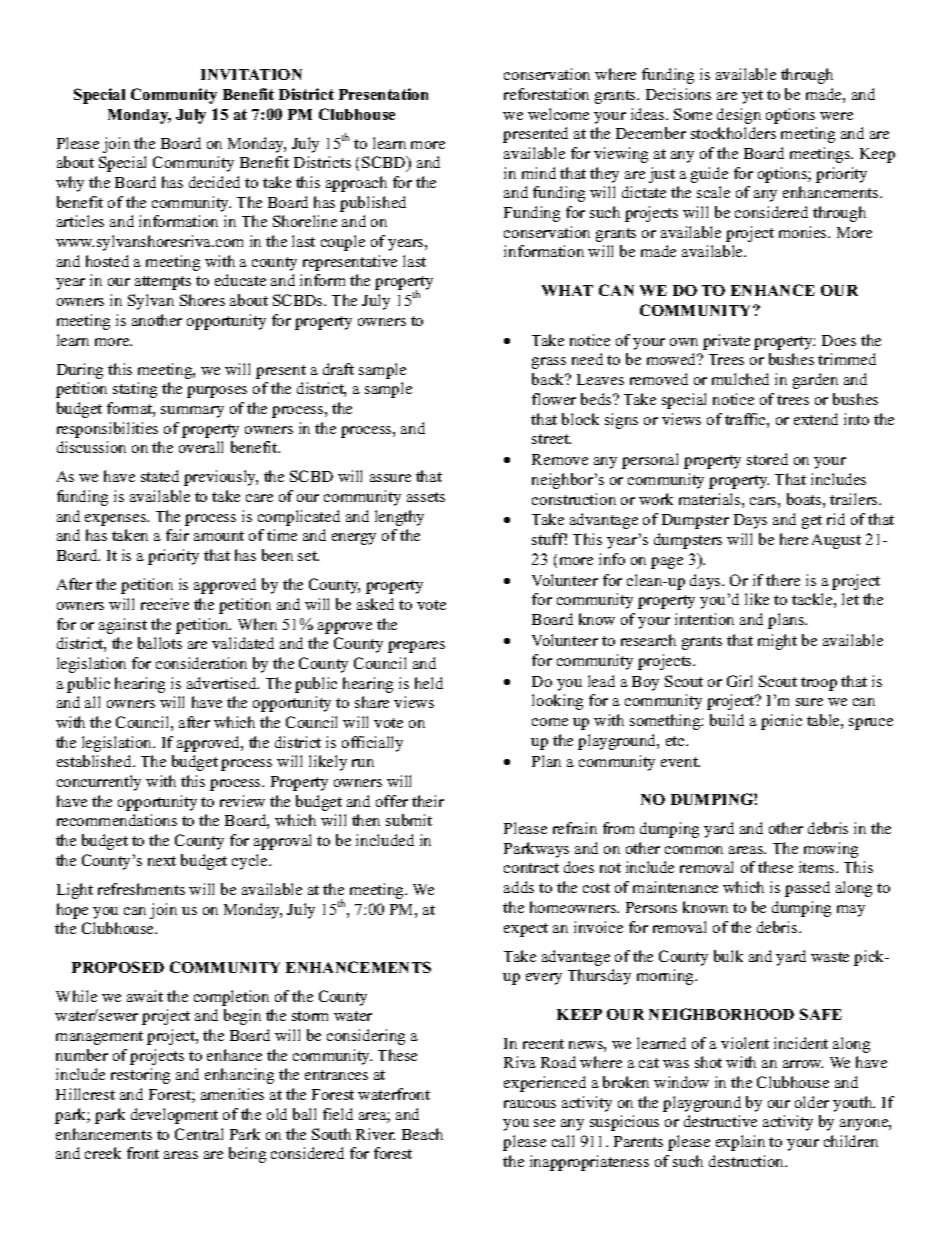  I want to click on yet, so click(752, 97).
